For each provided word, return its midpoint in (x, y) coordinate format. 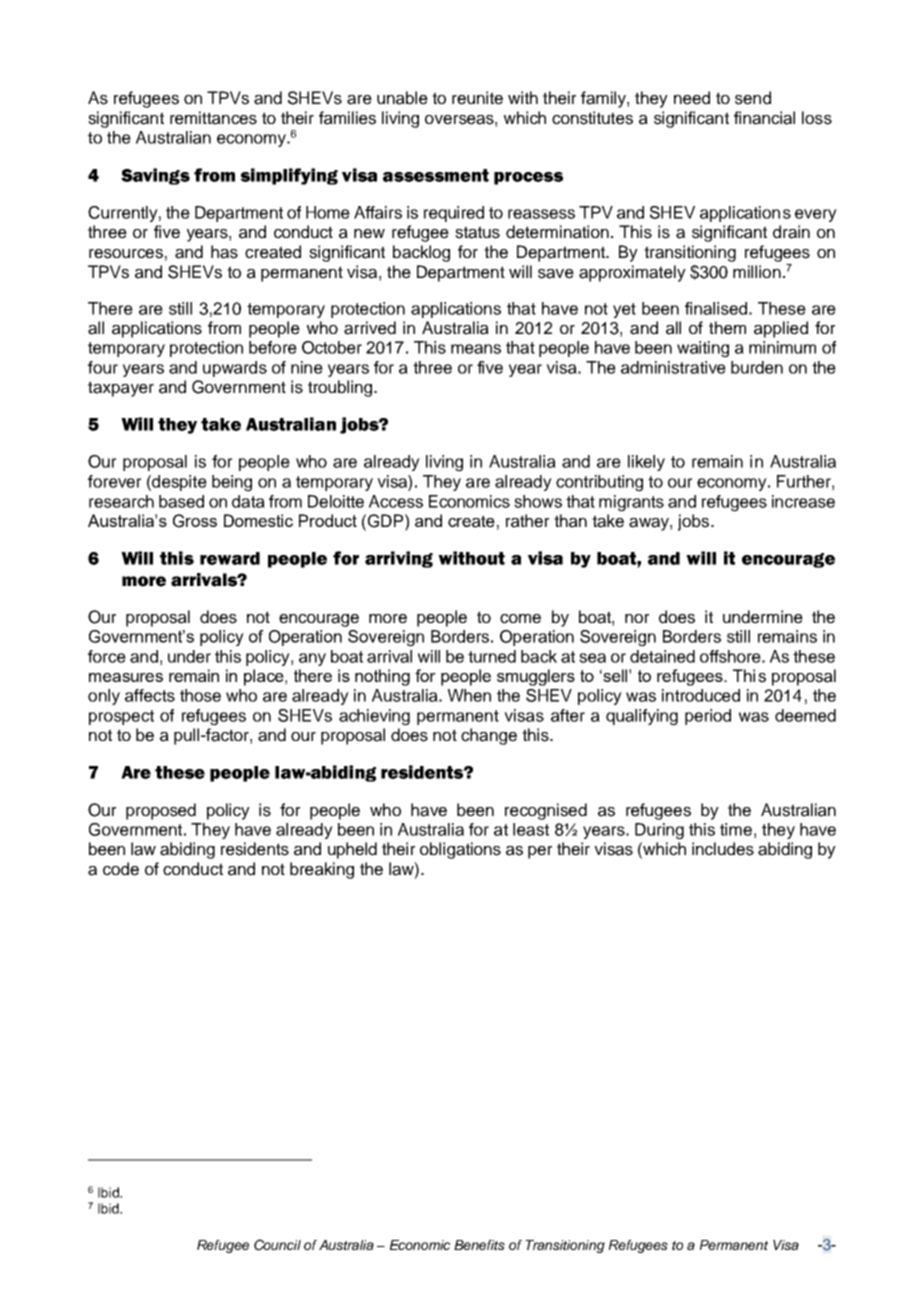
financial (764, 118)
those (200, 695)
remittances (213, 118)
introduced (701, 695)
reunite (477, 98)
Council (277, 1245)
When (469, 695)
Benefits (479, 1245)
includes (723, 849)
